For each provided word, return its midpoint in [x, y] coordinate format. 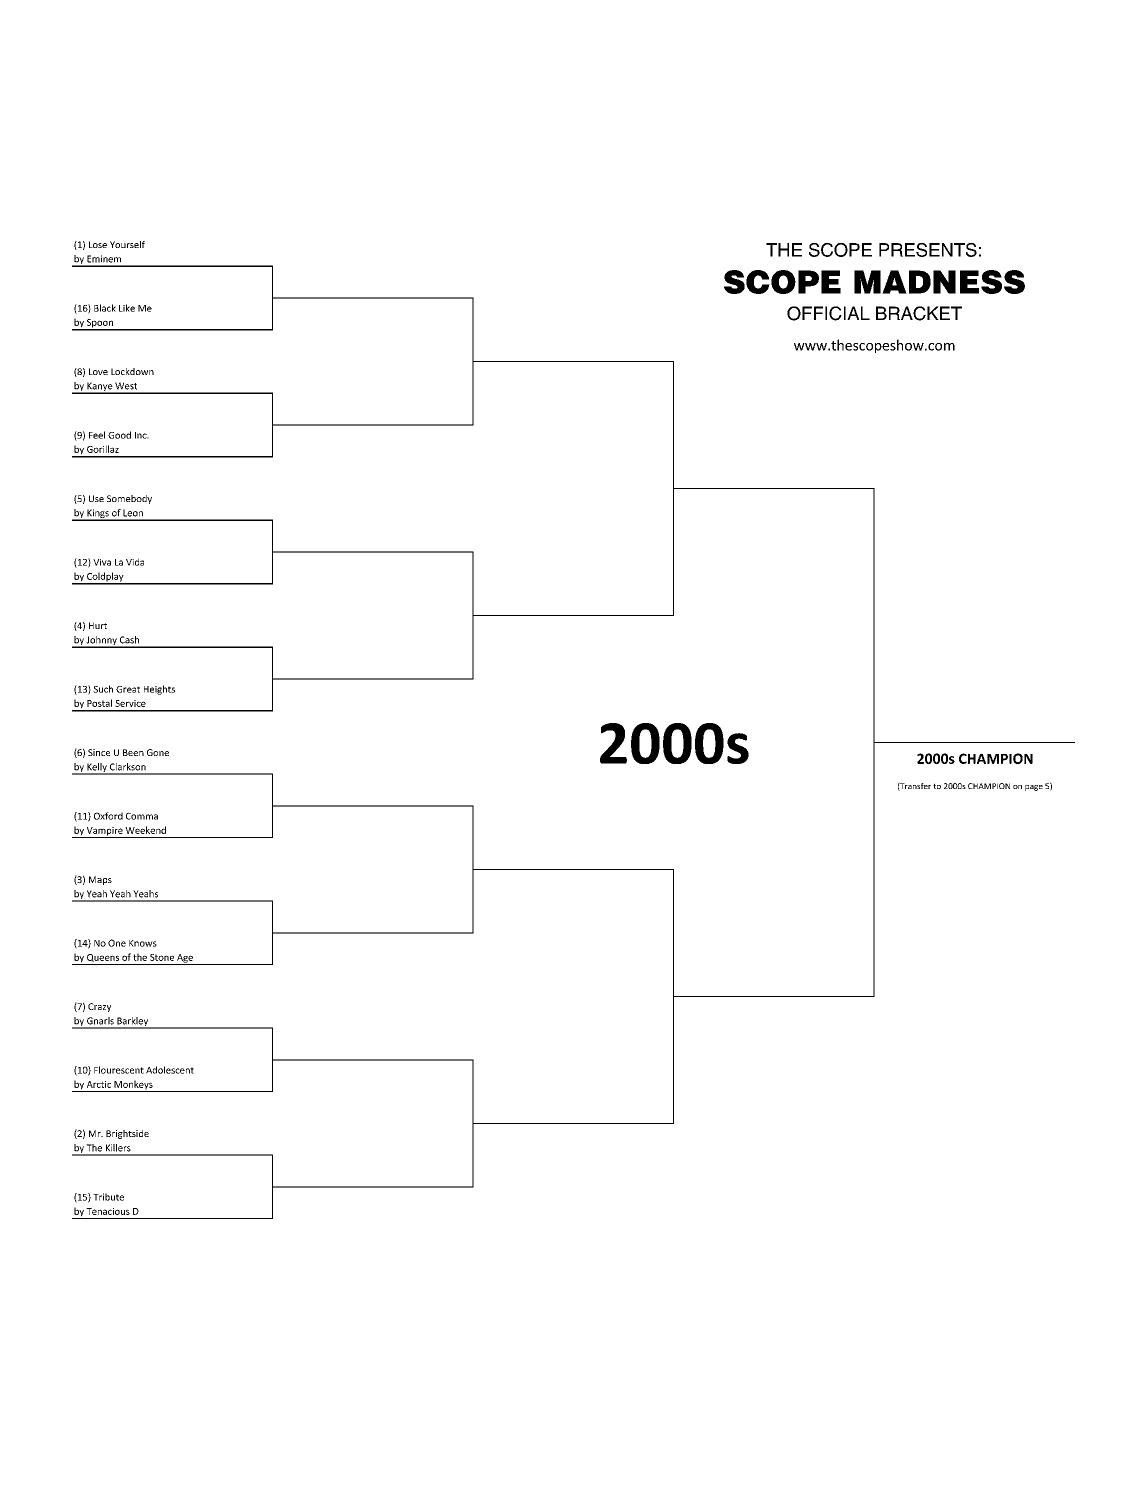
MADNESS [939, 282]
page [1034, 788]
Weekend [145, 830]
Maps [100, 880]
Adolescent [170, 1070]
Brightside [127, 1134]
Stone [162, 957]
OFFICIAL [828, 313]
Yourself [127, 244]
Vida [135, 562]
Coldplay [105, 578]
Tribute [108, 1197]
